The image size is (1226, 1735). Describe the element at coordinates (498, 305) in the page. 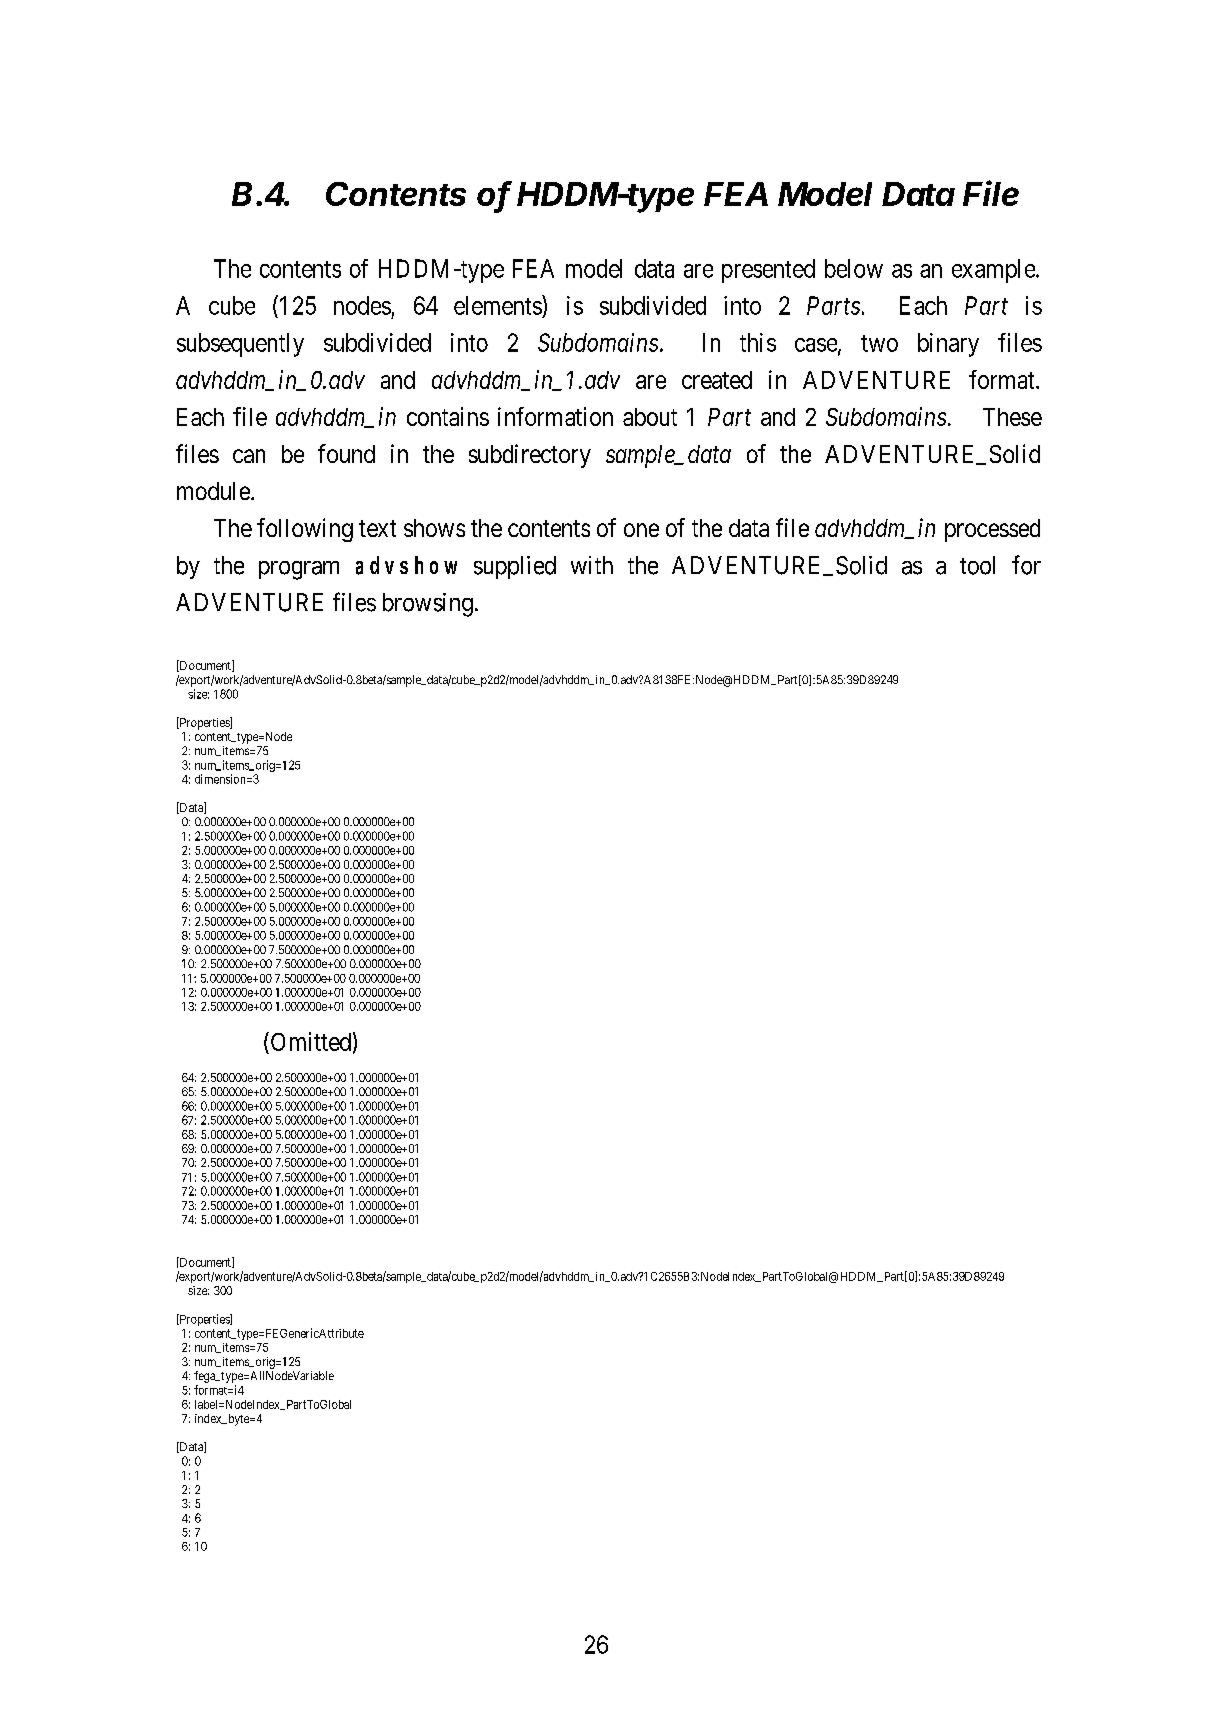

I see `elements` at that location.
